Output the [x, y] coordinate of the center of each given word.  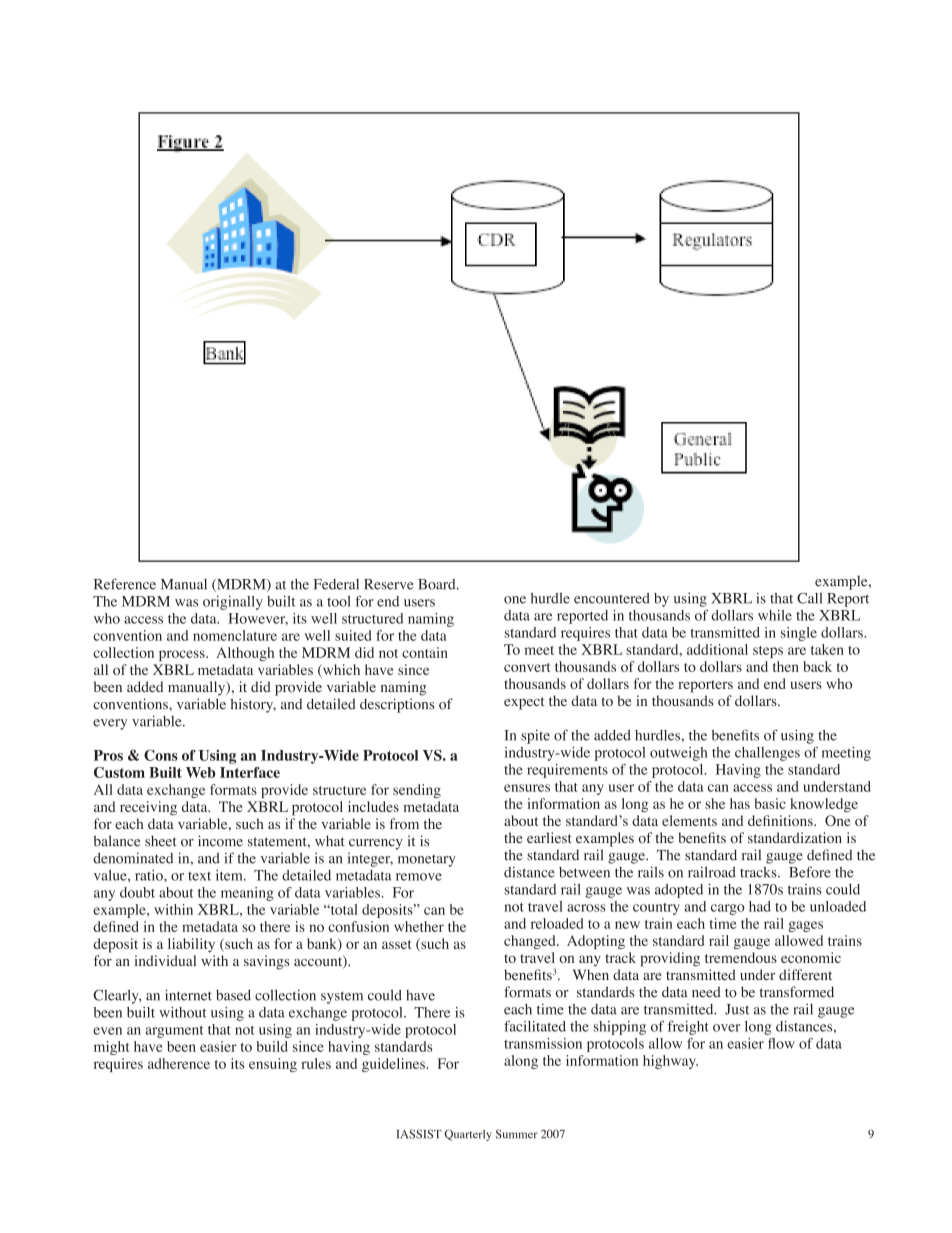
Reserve [388, 584]
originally [233, 603]
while [775, 615]
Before [810, 872]
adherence [179, 1063]
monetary [426, 861]
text [199, 876]
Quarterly [468, 1135]
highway [670, 1062]
